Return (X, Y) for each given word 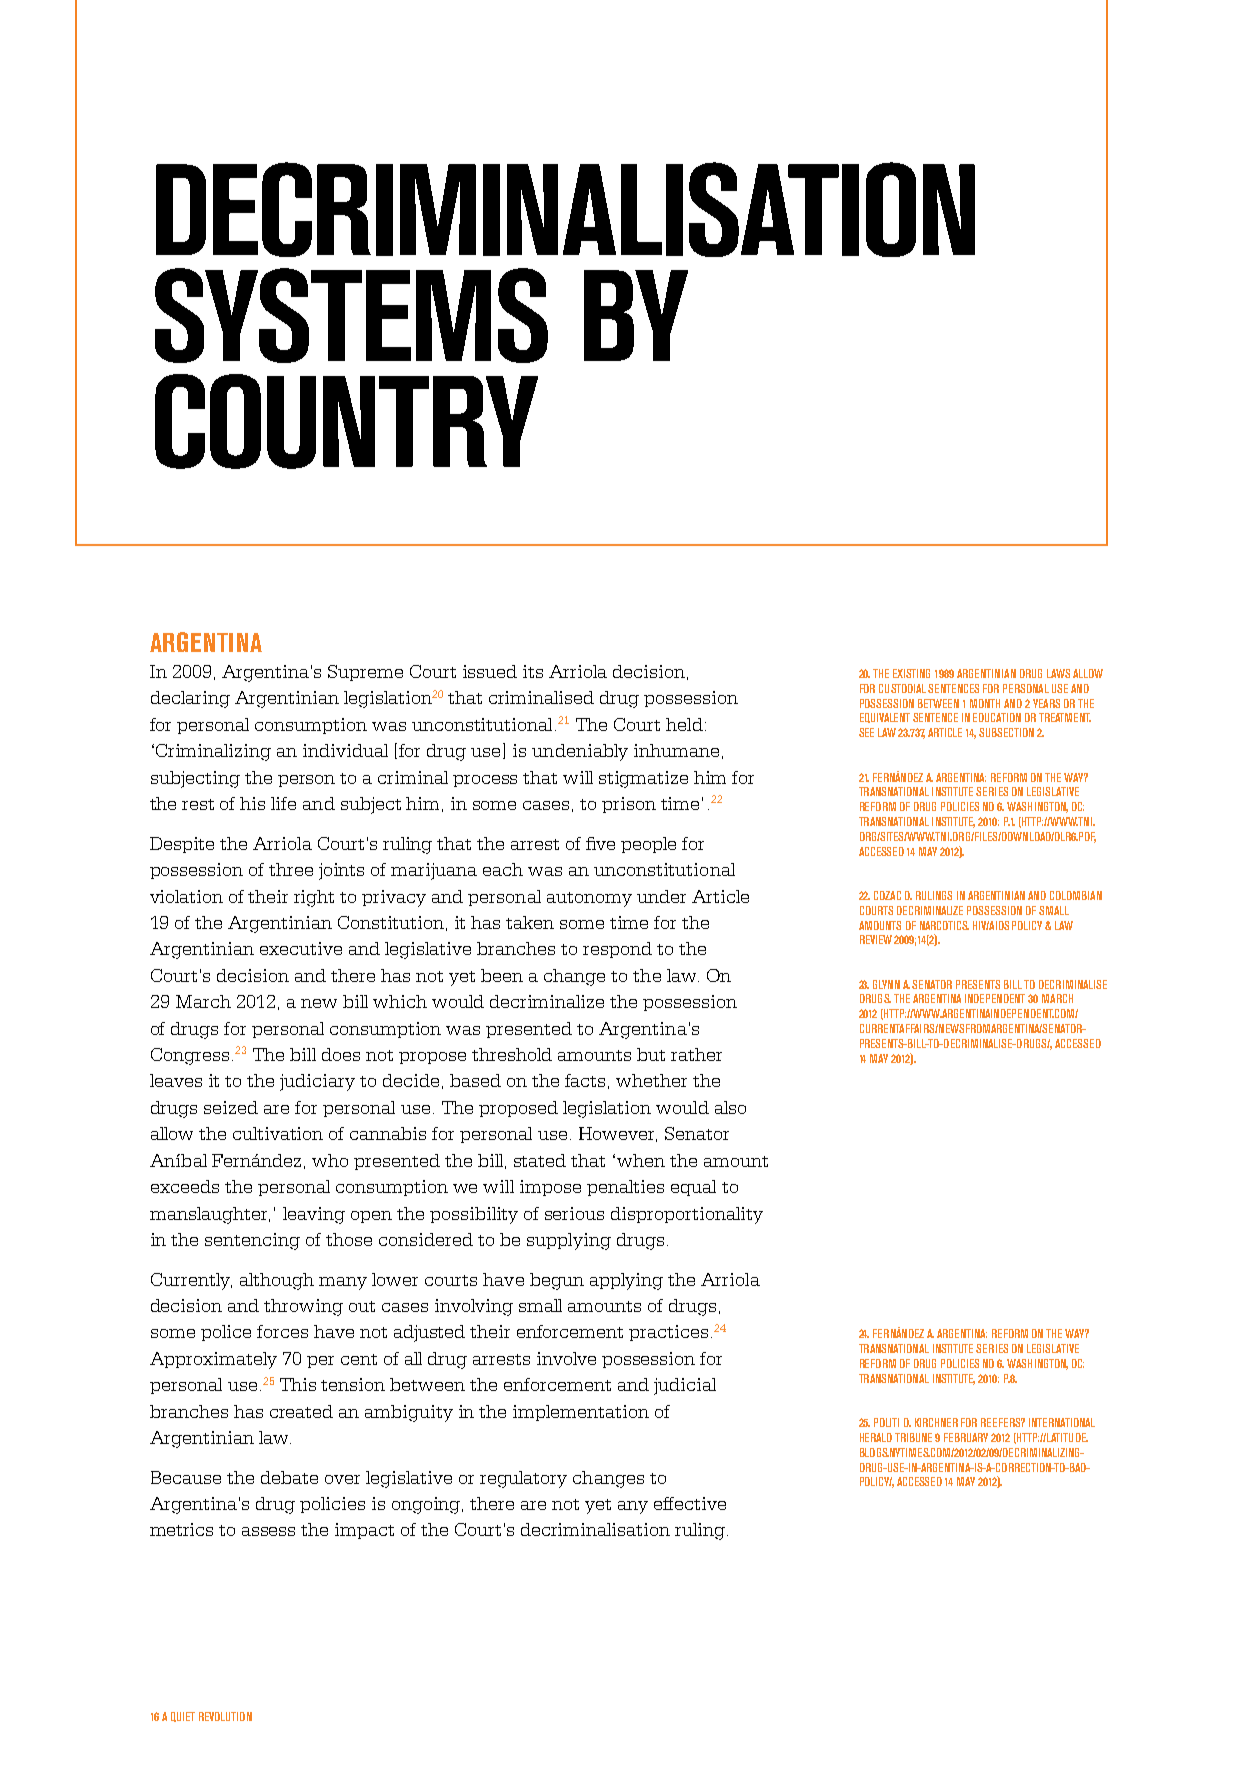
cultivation (278, 1133)
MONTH (985, 703)
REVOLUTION (225, 1716)
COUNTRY (346, 421)
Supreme (365, 673)
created (301, 1411)
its (533, 671)
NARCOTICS (944, 925)
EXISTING (911, 673)
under (661, 896)
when (641, 1160)
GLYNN (886, 984)
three (291, 869)
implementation (581, 1413)
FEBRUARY (966, 1437)
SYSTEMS (351, 315)
